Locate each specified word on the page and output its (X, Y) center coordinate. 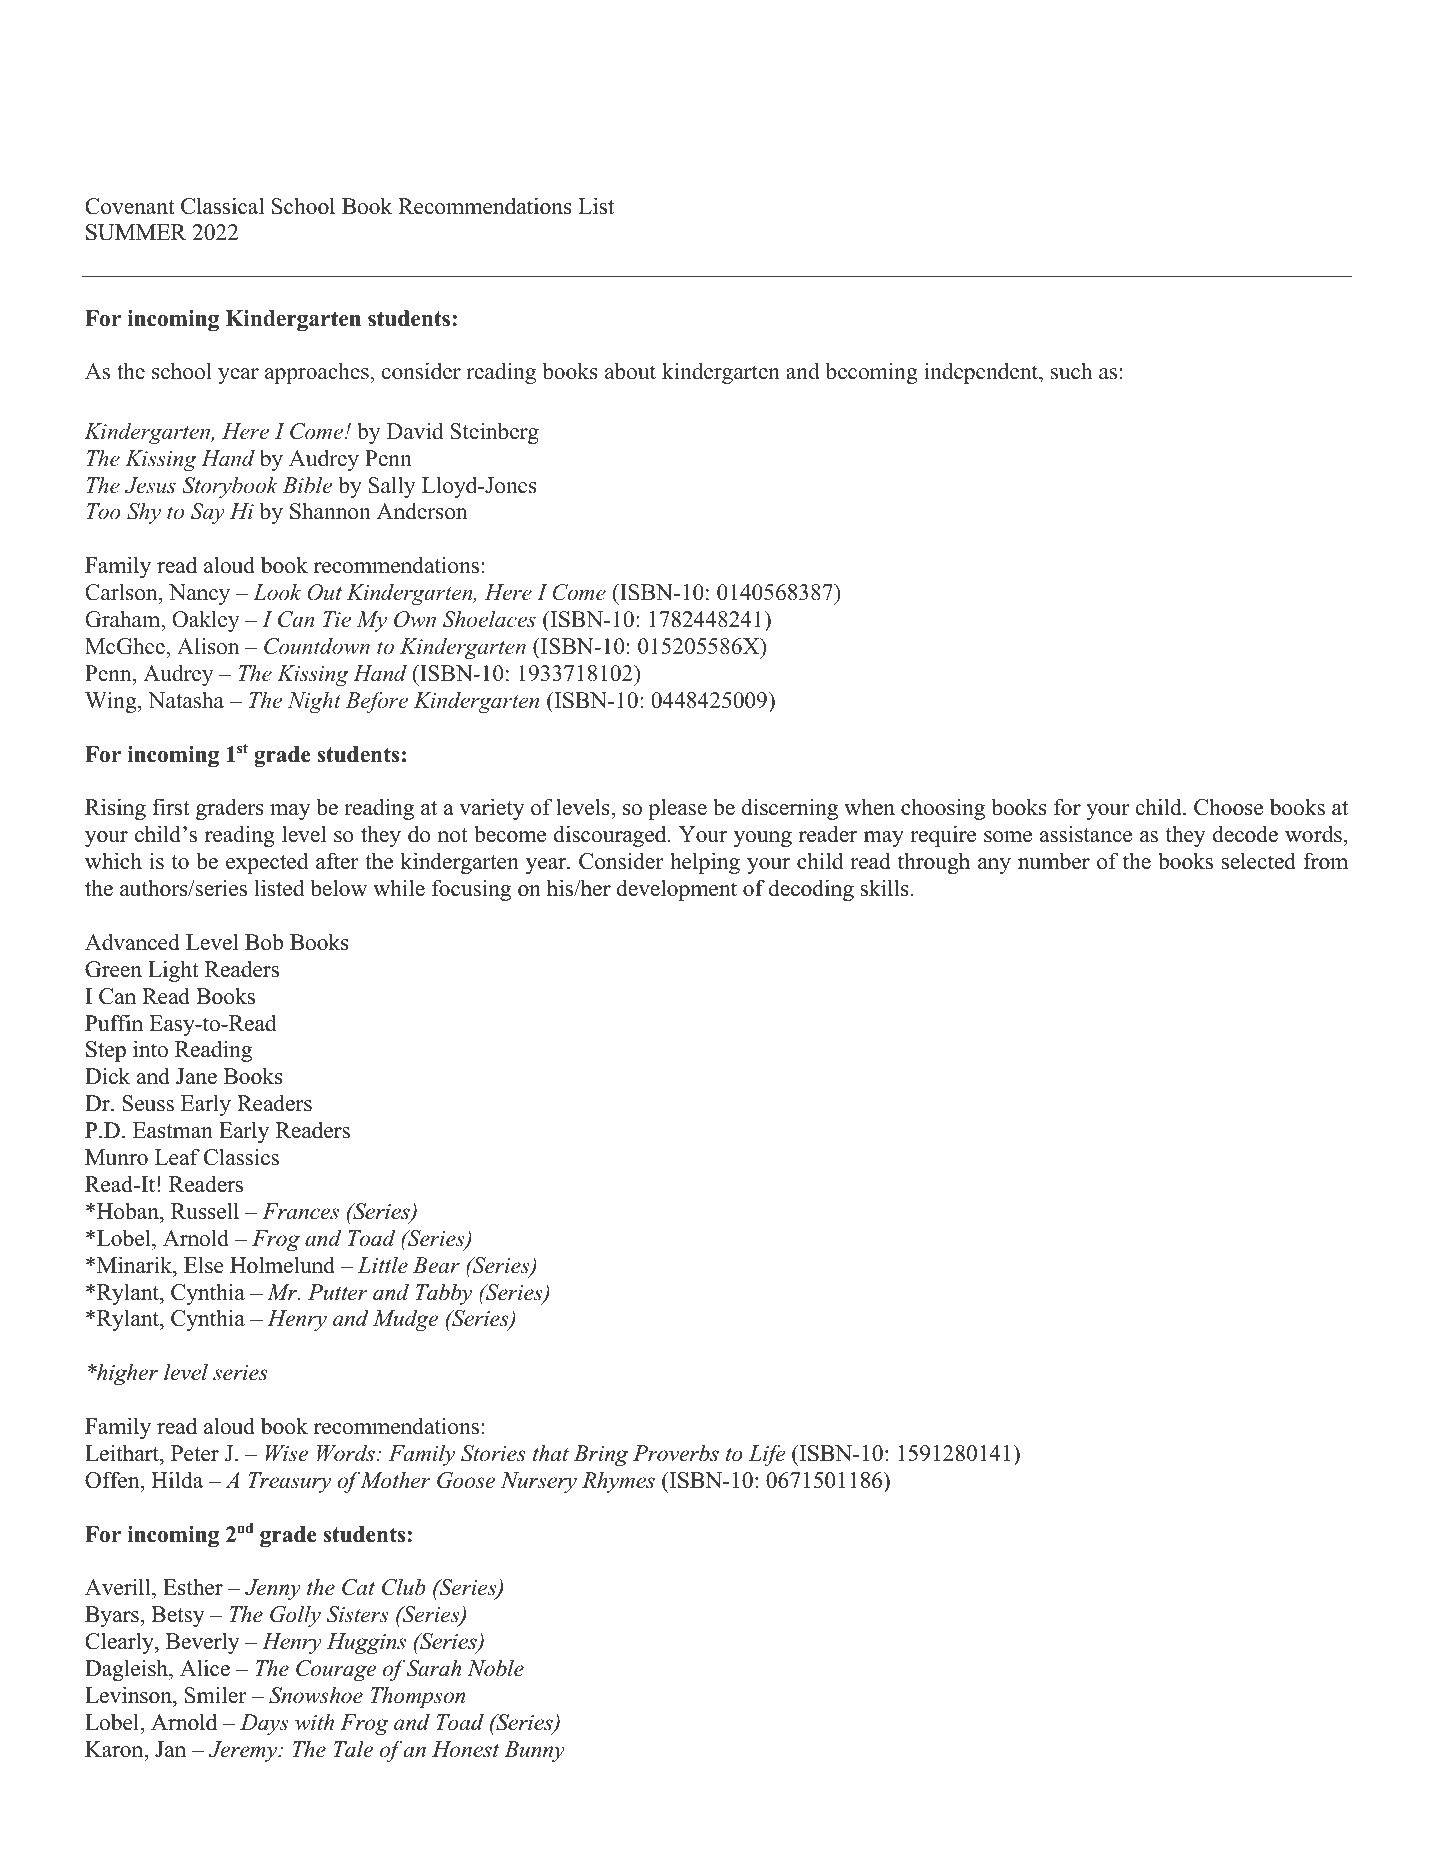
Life (767, 1455)
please (677, 809)
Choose (1228, 807)
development (676, 890)
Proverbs (676, 1453)
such (1071, 371)
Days (264, 1724)
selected (1259, 861)
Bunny (534, 1751)
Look (277, 592)
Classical (222, 206)
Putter (338, 1292)
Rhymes (618, 1482)
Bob (264, 942)
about (630, 371)
